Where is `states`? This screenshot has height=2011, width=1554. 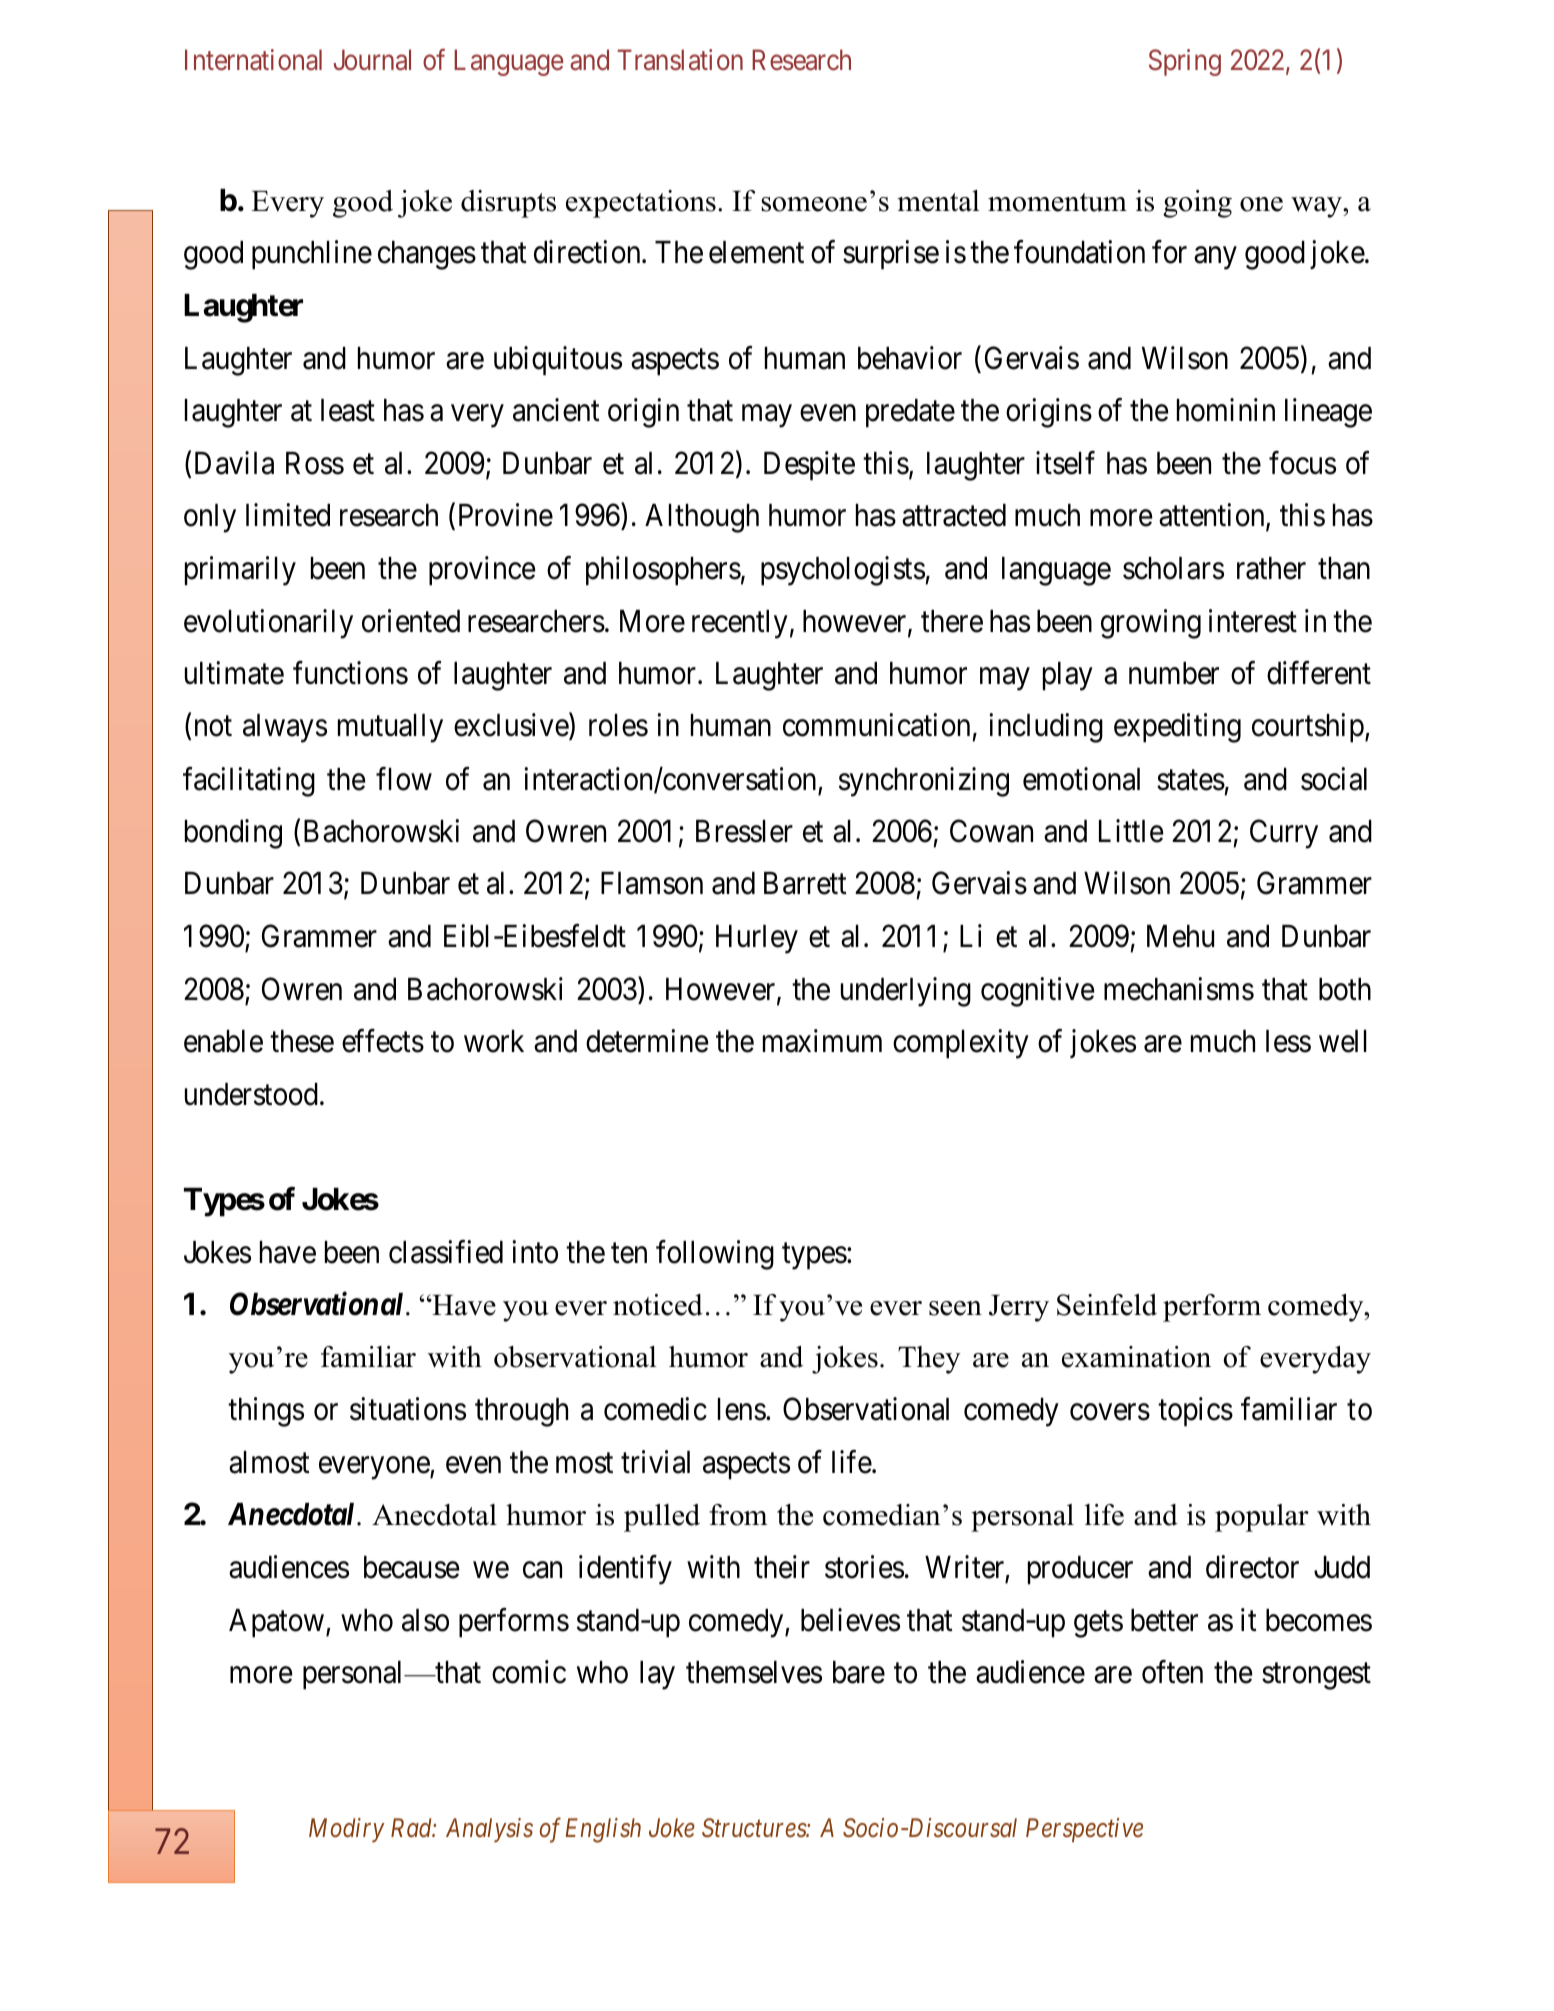 states is located at coordinates (1191, 780).
